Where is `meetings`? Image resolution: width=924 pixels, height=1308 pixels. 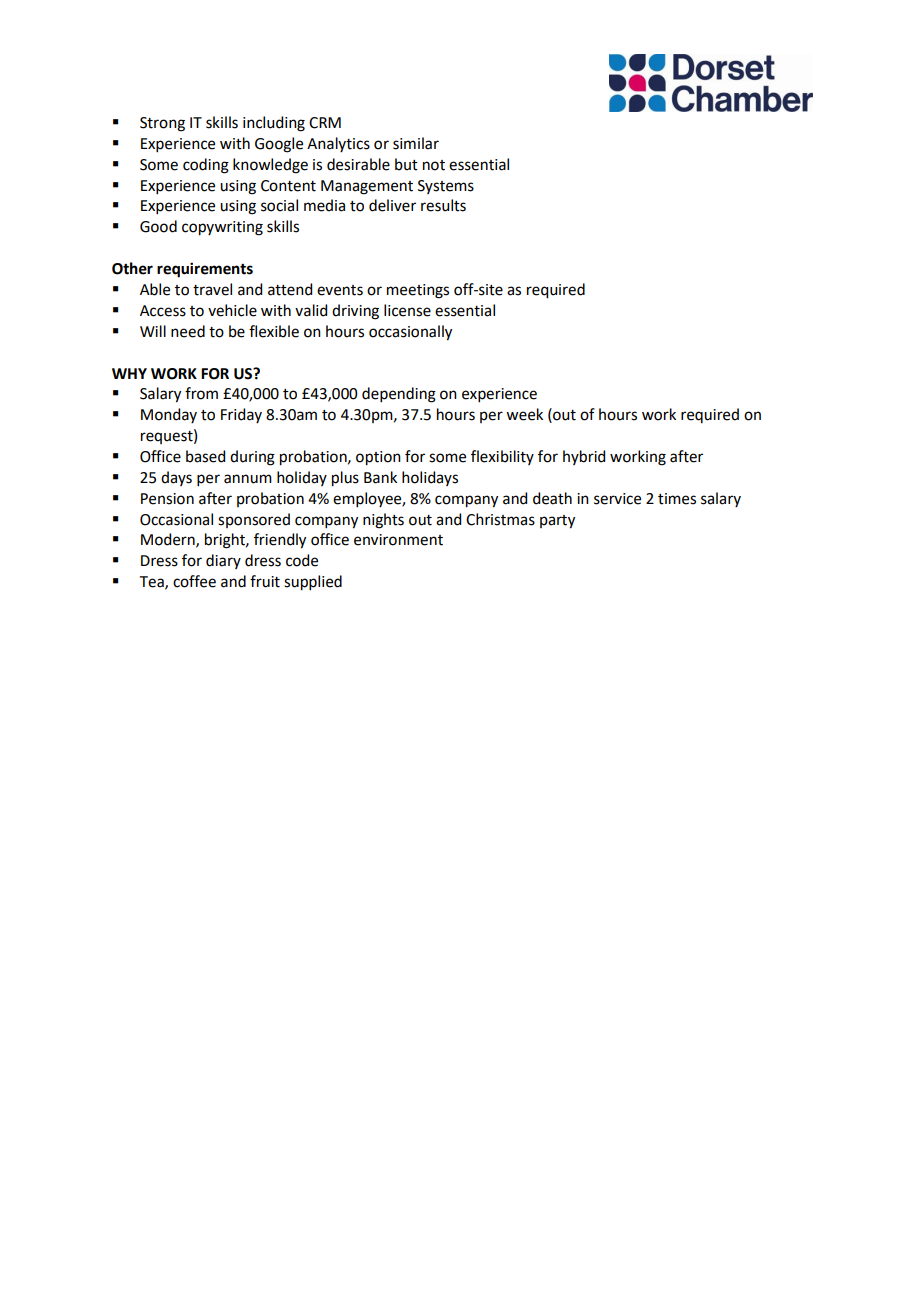 meetings is located at coordinates (418, 291).
